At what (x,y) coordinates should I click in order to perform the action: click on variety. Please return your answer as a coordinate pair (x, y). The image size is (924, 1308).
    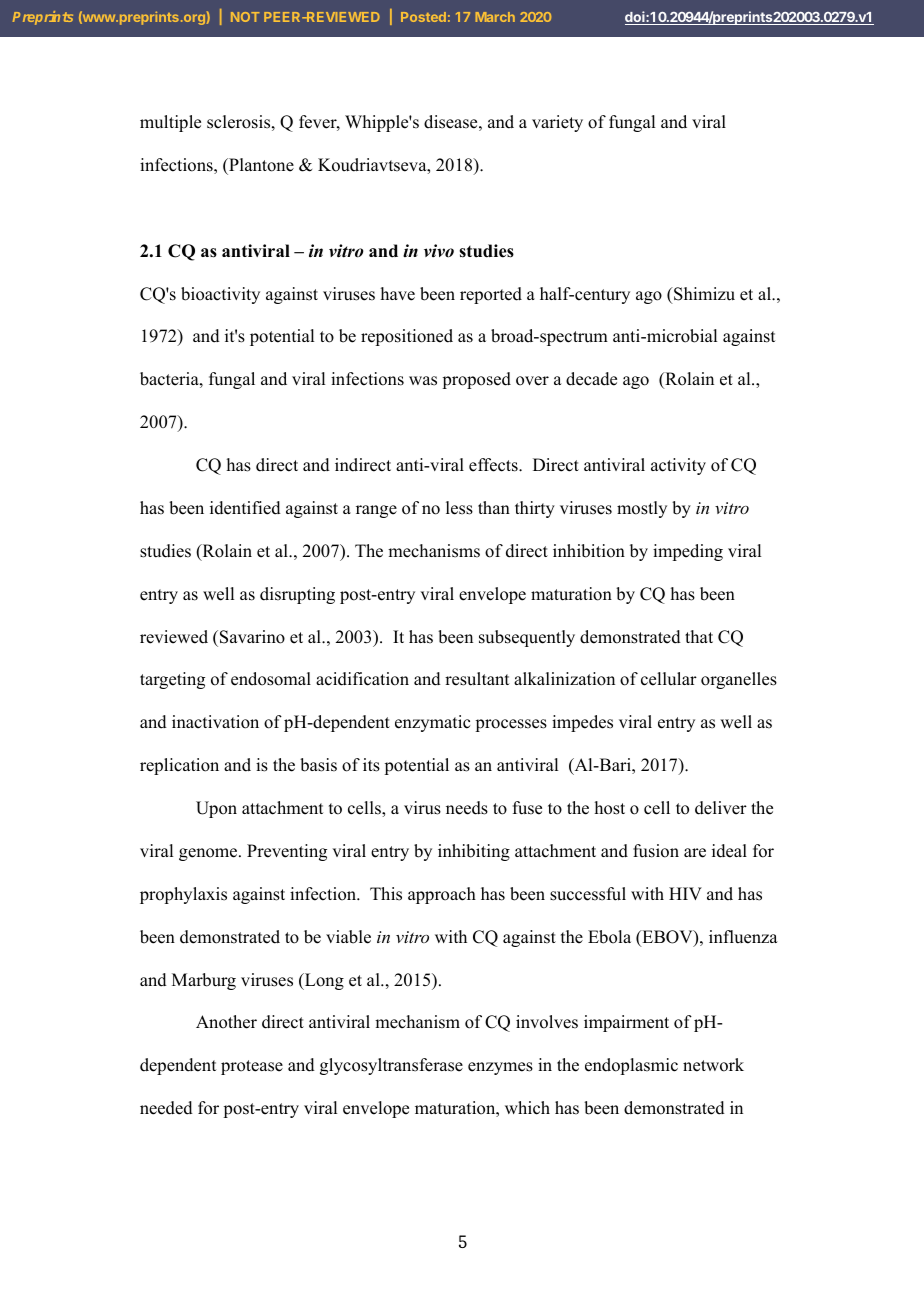
    Looking at the image, I should click on (557, 123).
